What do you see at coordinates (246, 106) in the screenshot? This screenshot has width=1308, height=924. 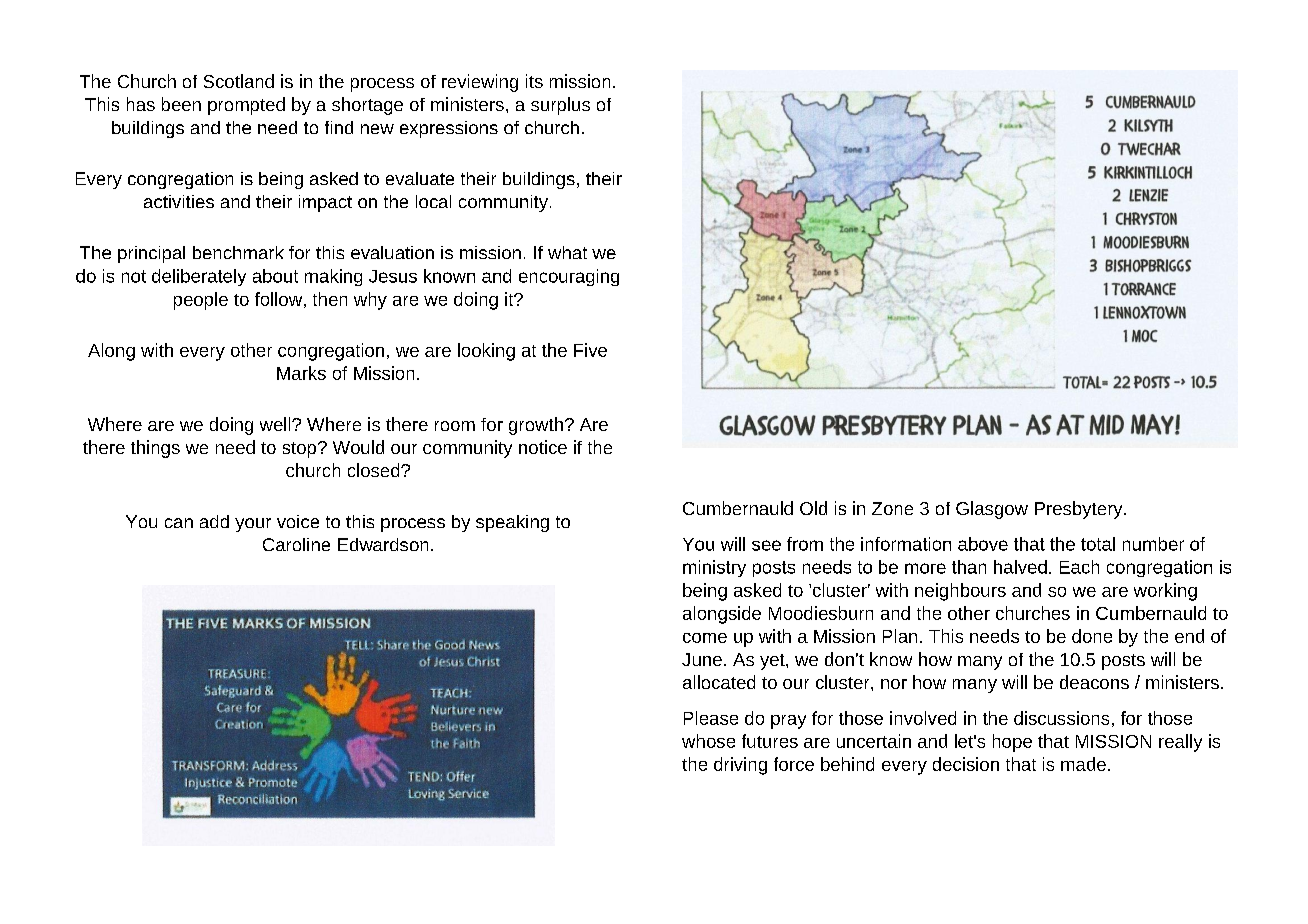 I see `prompted` at bounding box center [246, 106].
